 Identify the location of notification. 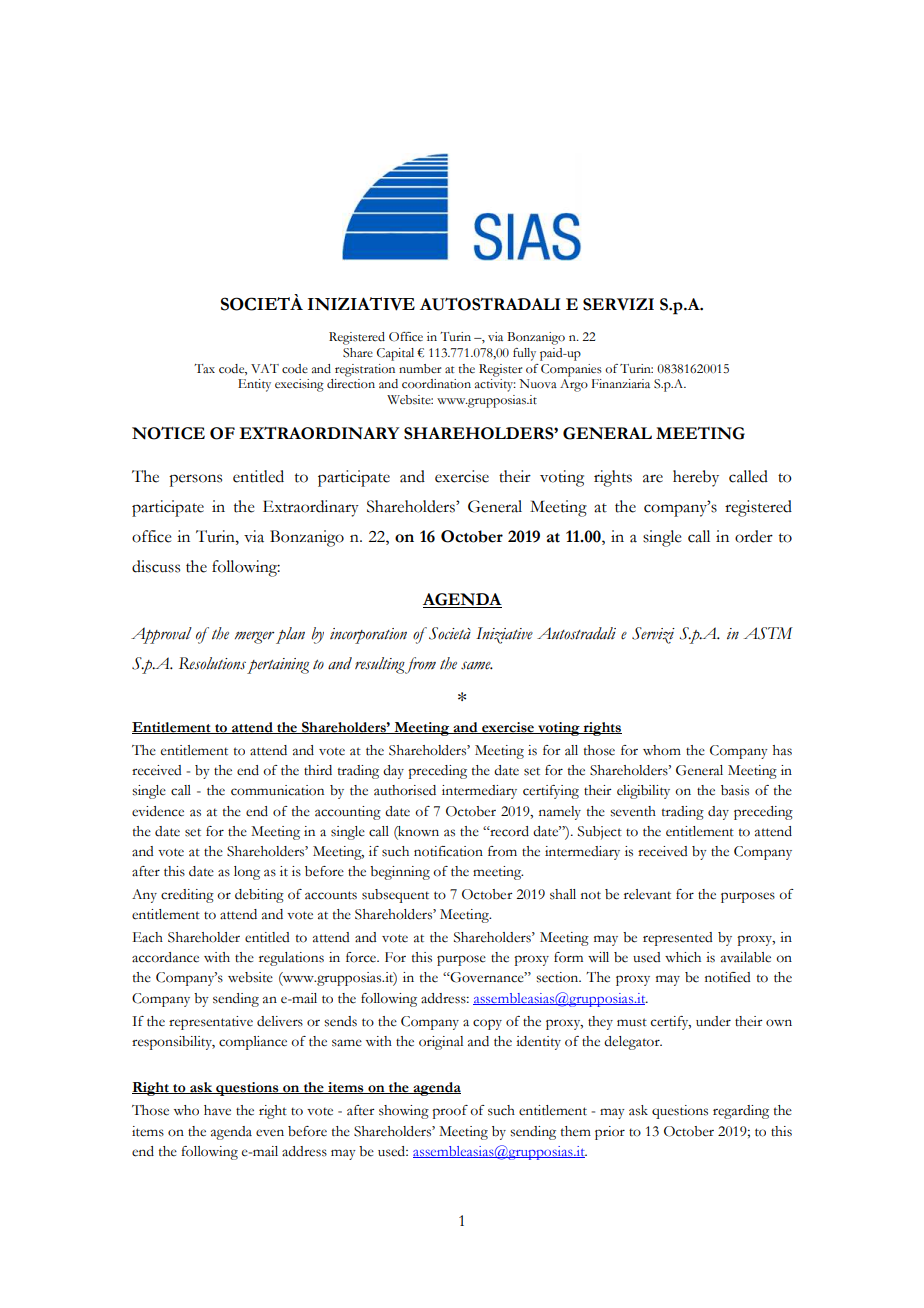
(448, 851).
